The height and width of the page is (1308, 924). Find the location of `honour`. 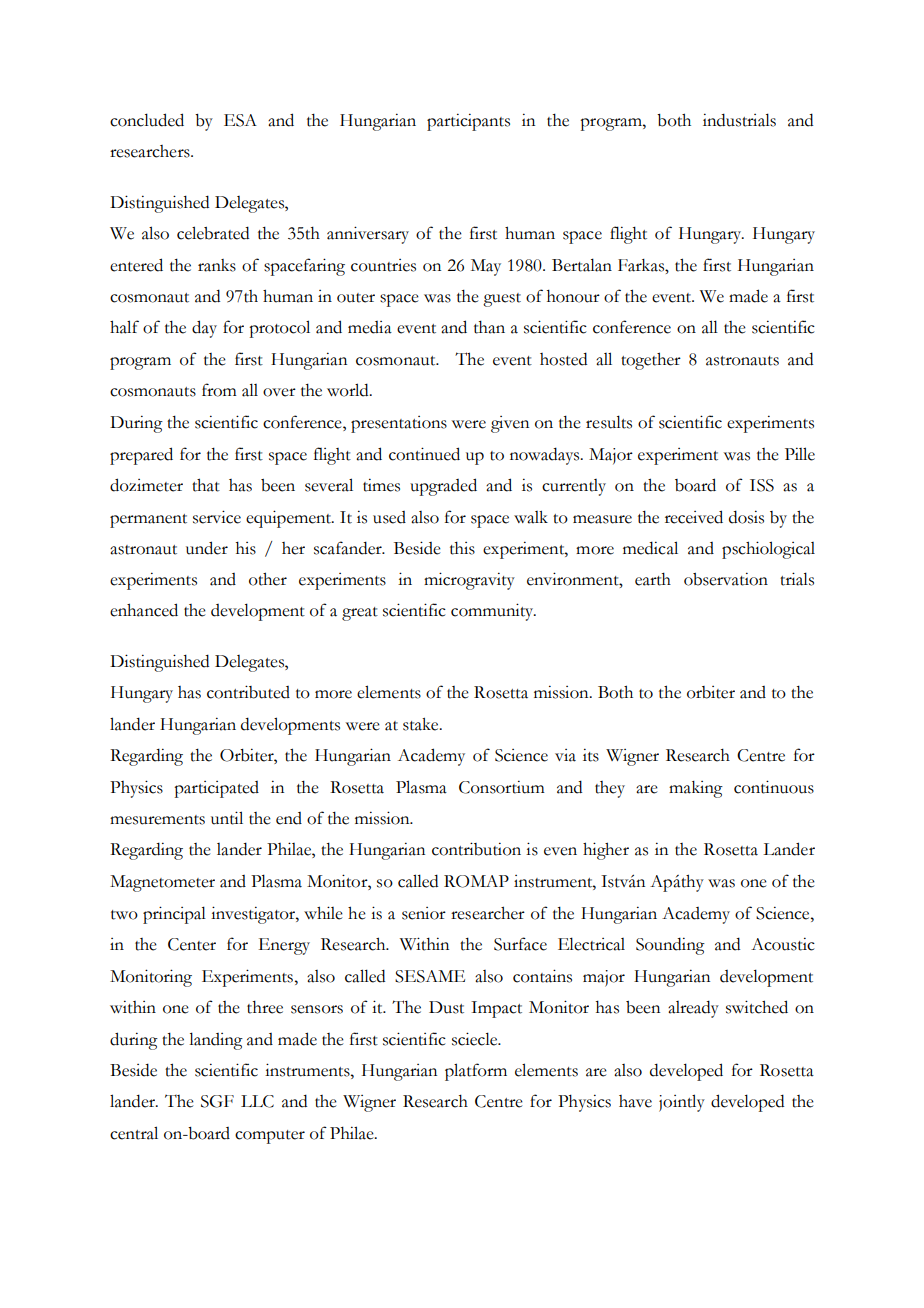

honour is located at coordinates (573, 296).
